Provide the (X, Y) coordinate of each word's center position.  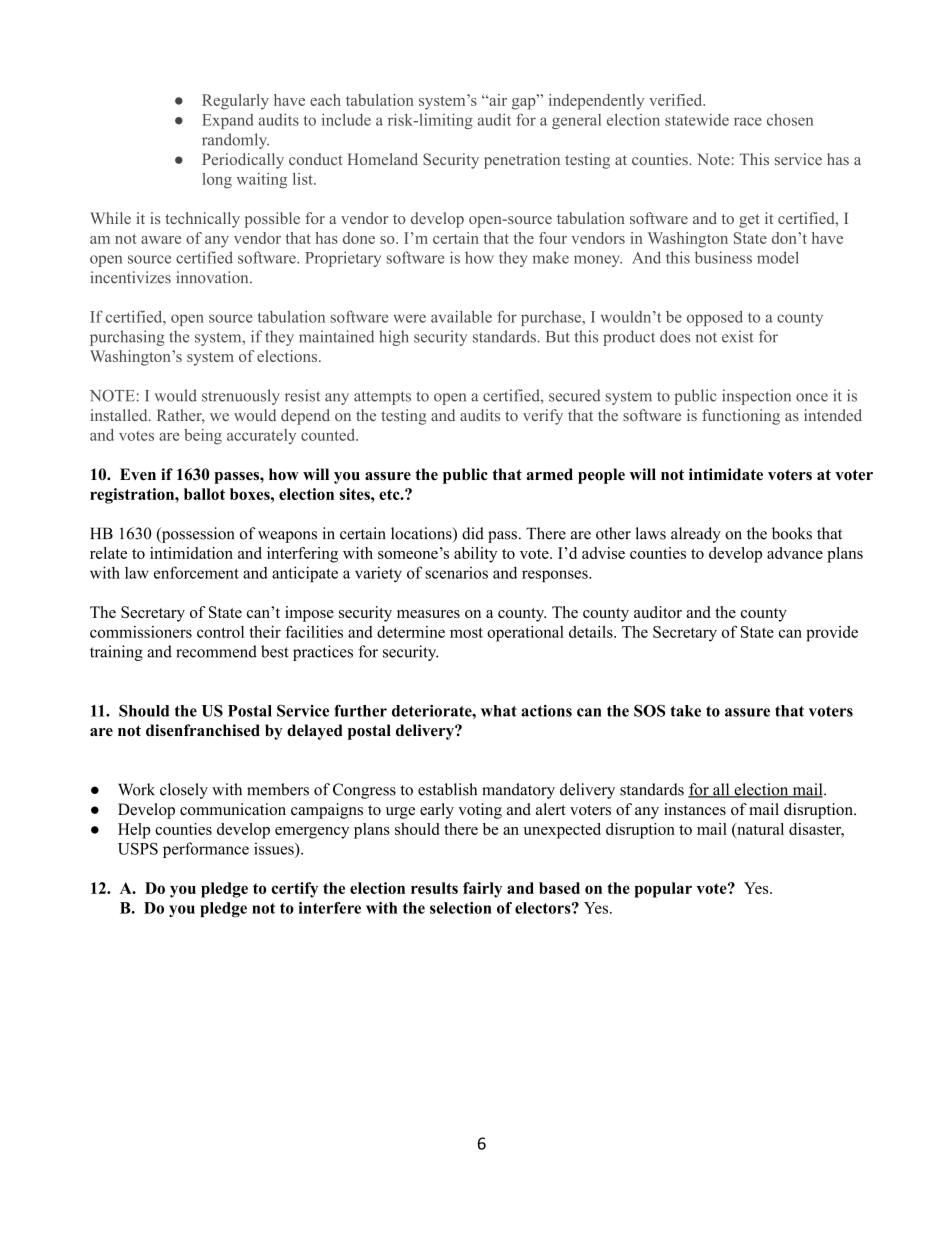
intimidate (726, 474)
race (748, 121)
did (473, 533)
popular (663, 890)
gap (525, 102)
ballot (204, 494)
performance (206, 850)
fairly (482, 890)
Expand (228, 121)
